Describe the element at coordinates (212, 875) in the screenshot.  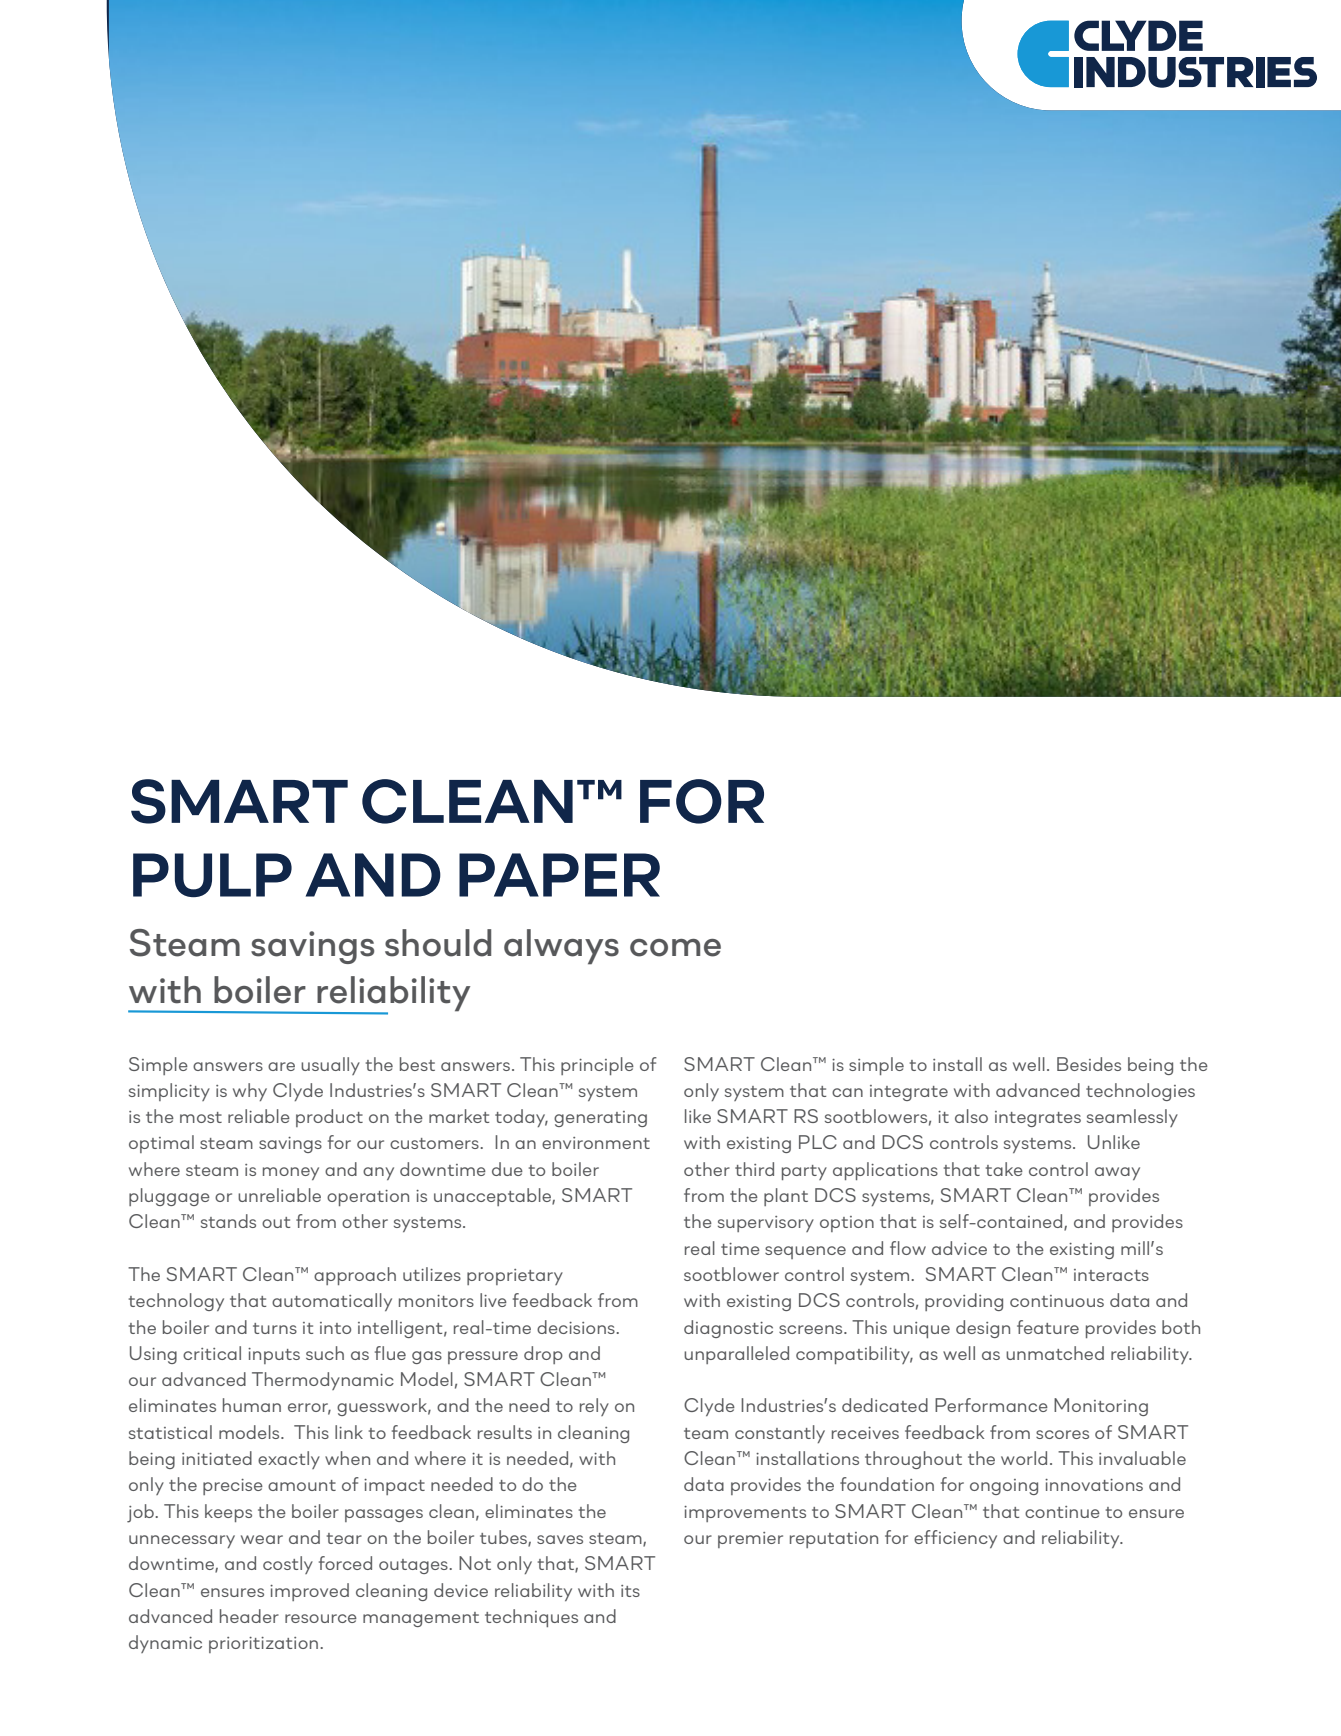
I see `PULP` at that location.
